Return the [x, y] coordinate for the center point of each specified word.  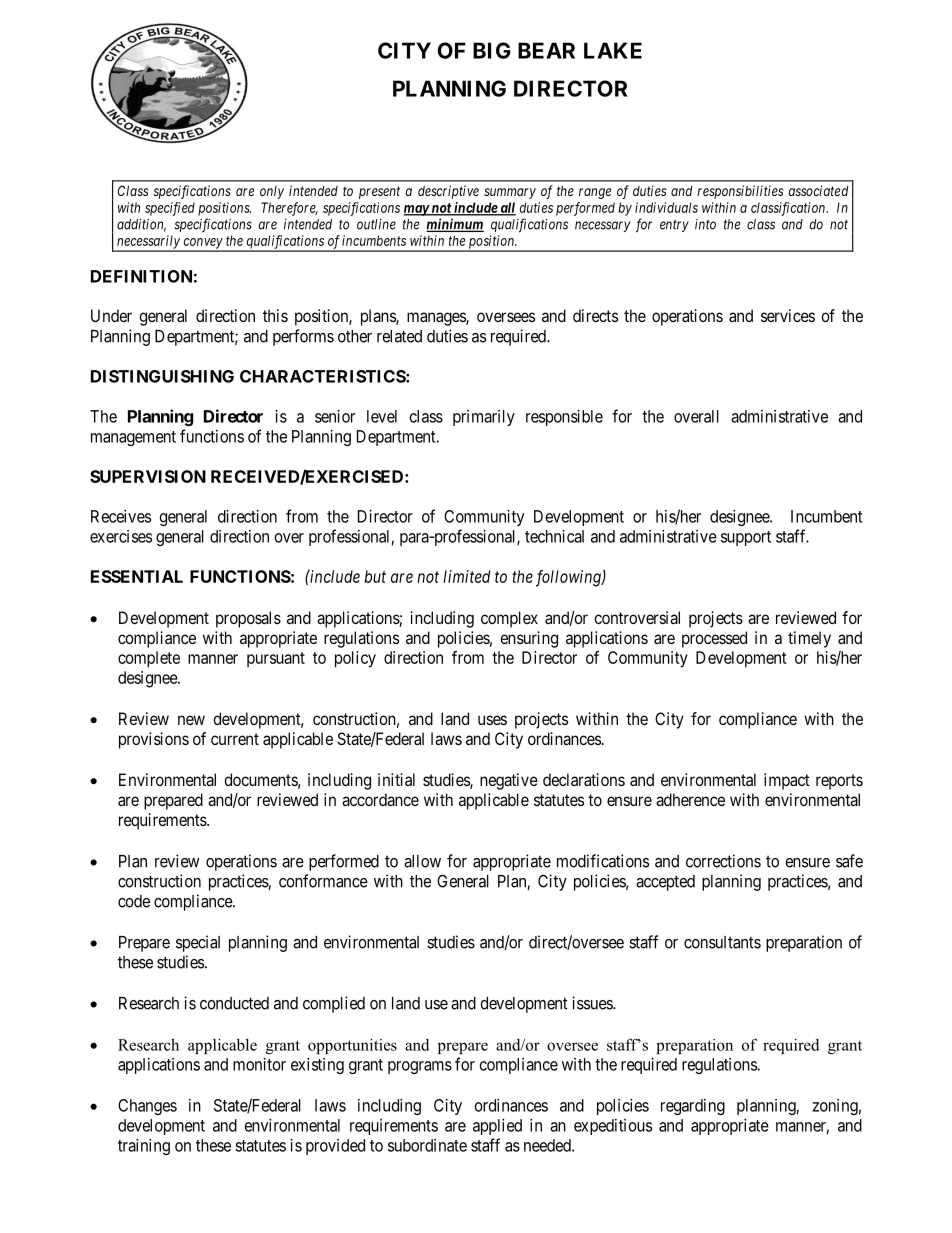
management [133, 438]
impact [787, 781]
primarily [484, 418]
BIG [492, 50]
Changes [147, 1107]
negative [509, 781]
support [746, 538]
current [235, 739]
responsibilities [740, 192]
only [272, 192]
